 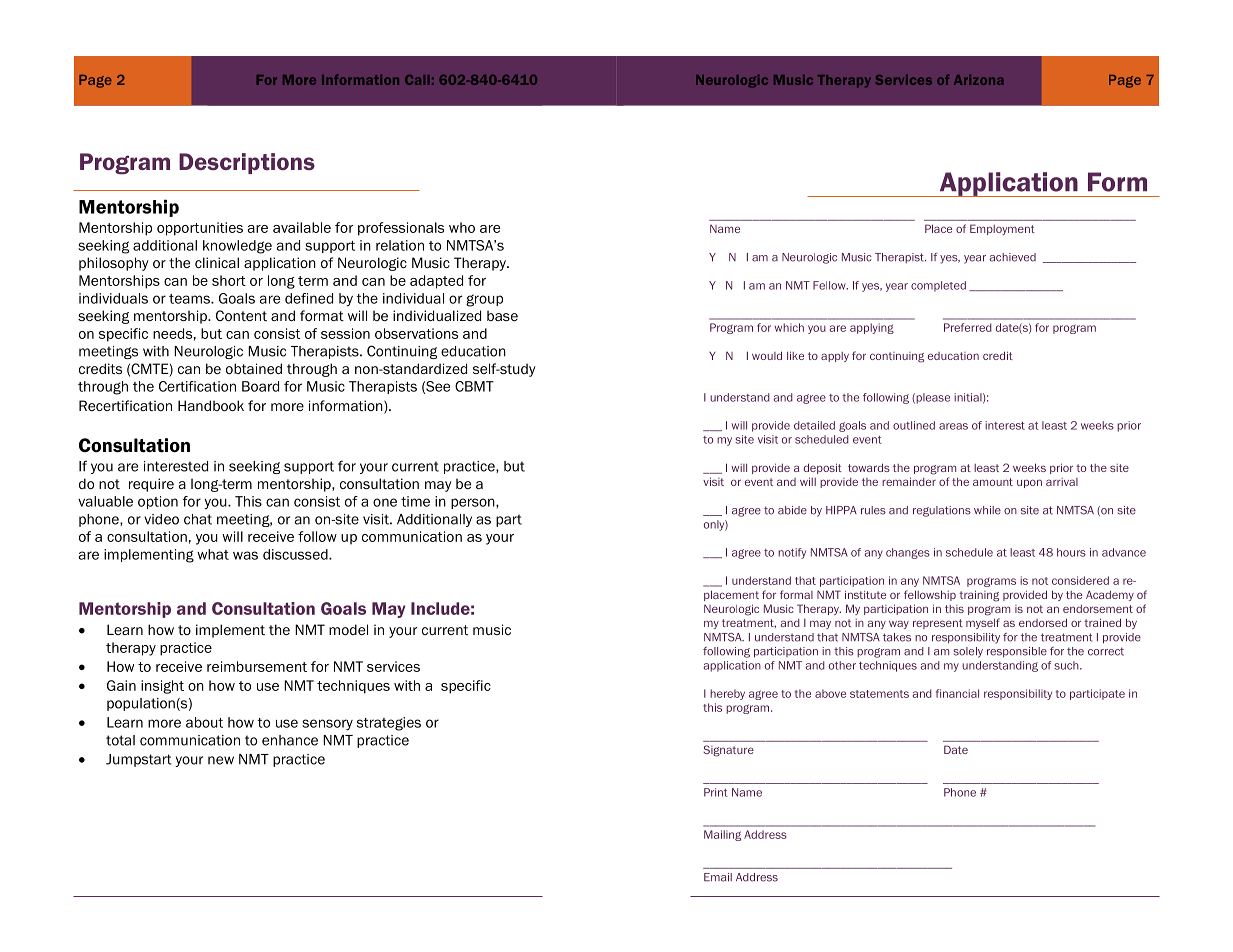 What do you see at coordinates (211, 405) in the image?
I see `Handbook` at bounding box center [211, 405].
